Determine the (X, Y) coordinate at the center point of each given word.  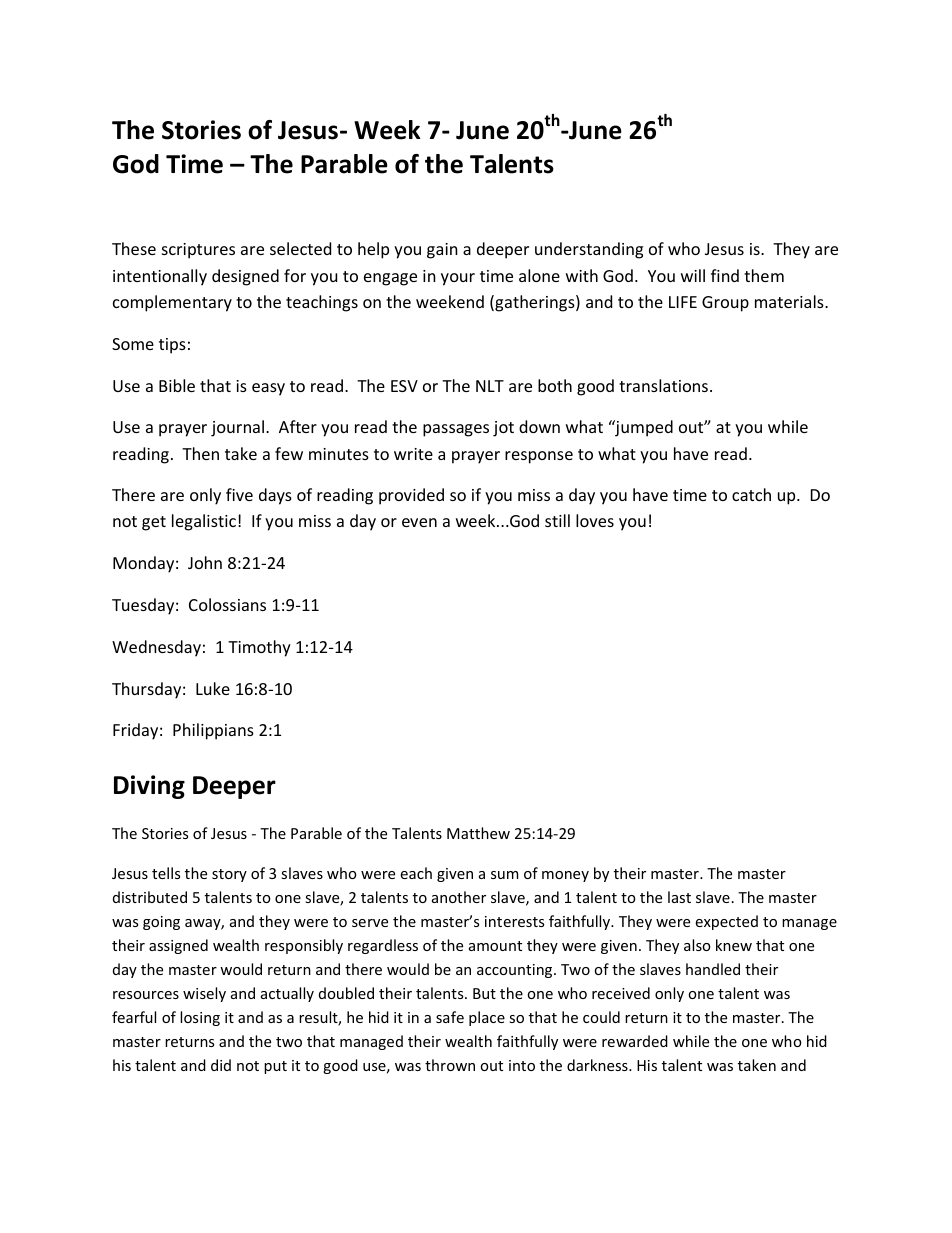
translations (663, 385)
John (205, 562)
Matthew (478, 833)
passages (456, 430)
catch (751, 494)
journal (239, 428)
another (459, 897)
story (229, 875)
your (458, 279)
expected (726, 922)
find (725, 275)
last (679, 897)
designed (245, 277)
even (419, 522)
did (221, 1065)
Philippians (213, 731)
